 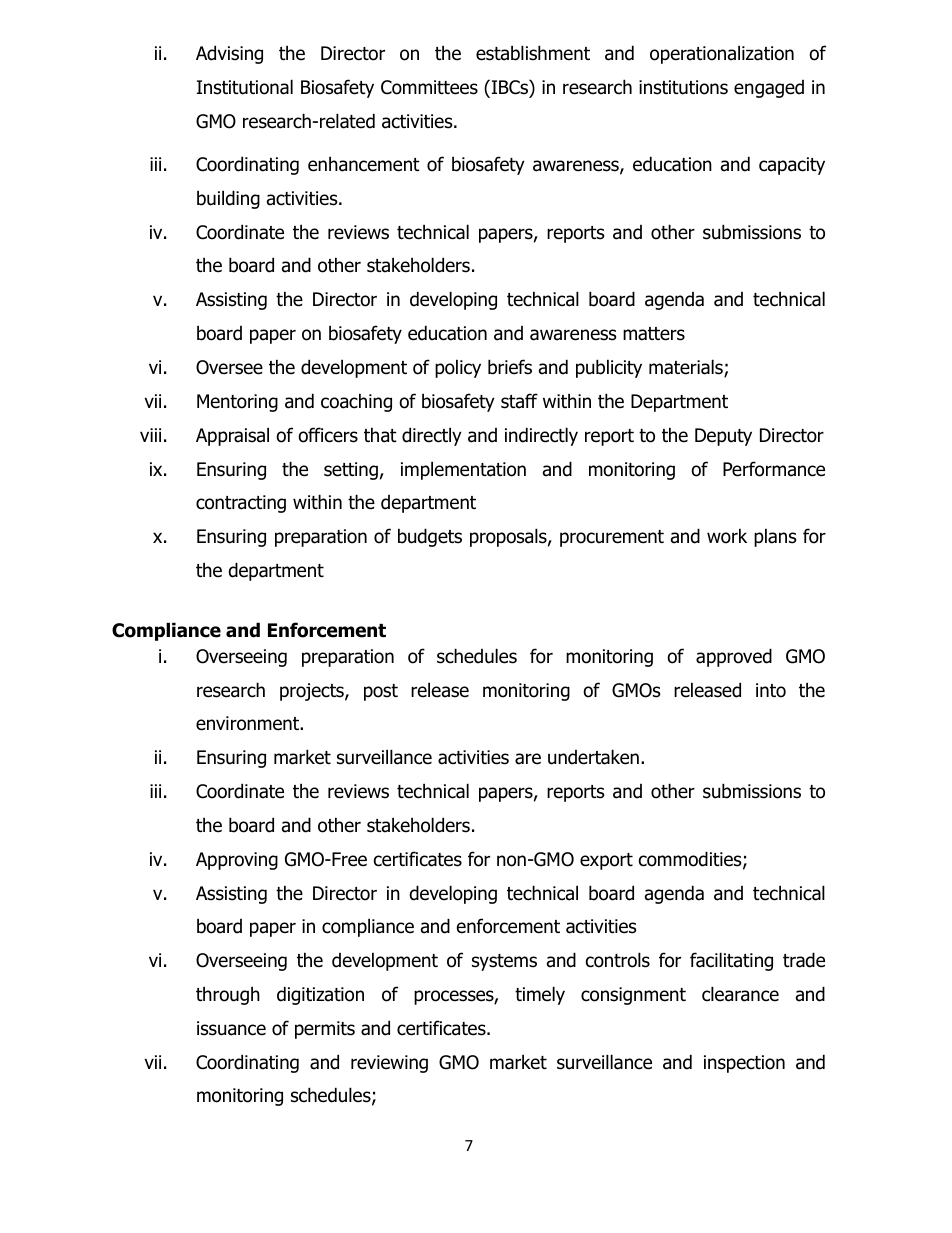 I want to click on work, so click(x=727, y=536).
